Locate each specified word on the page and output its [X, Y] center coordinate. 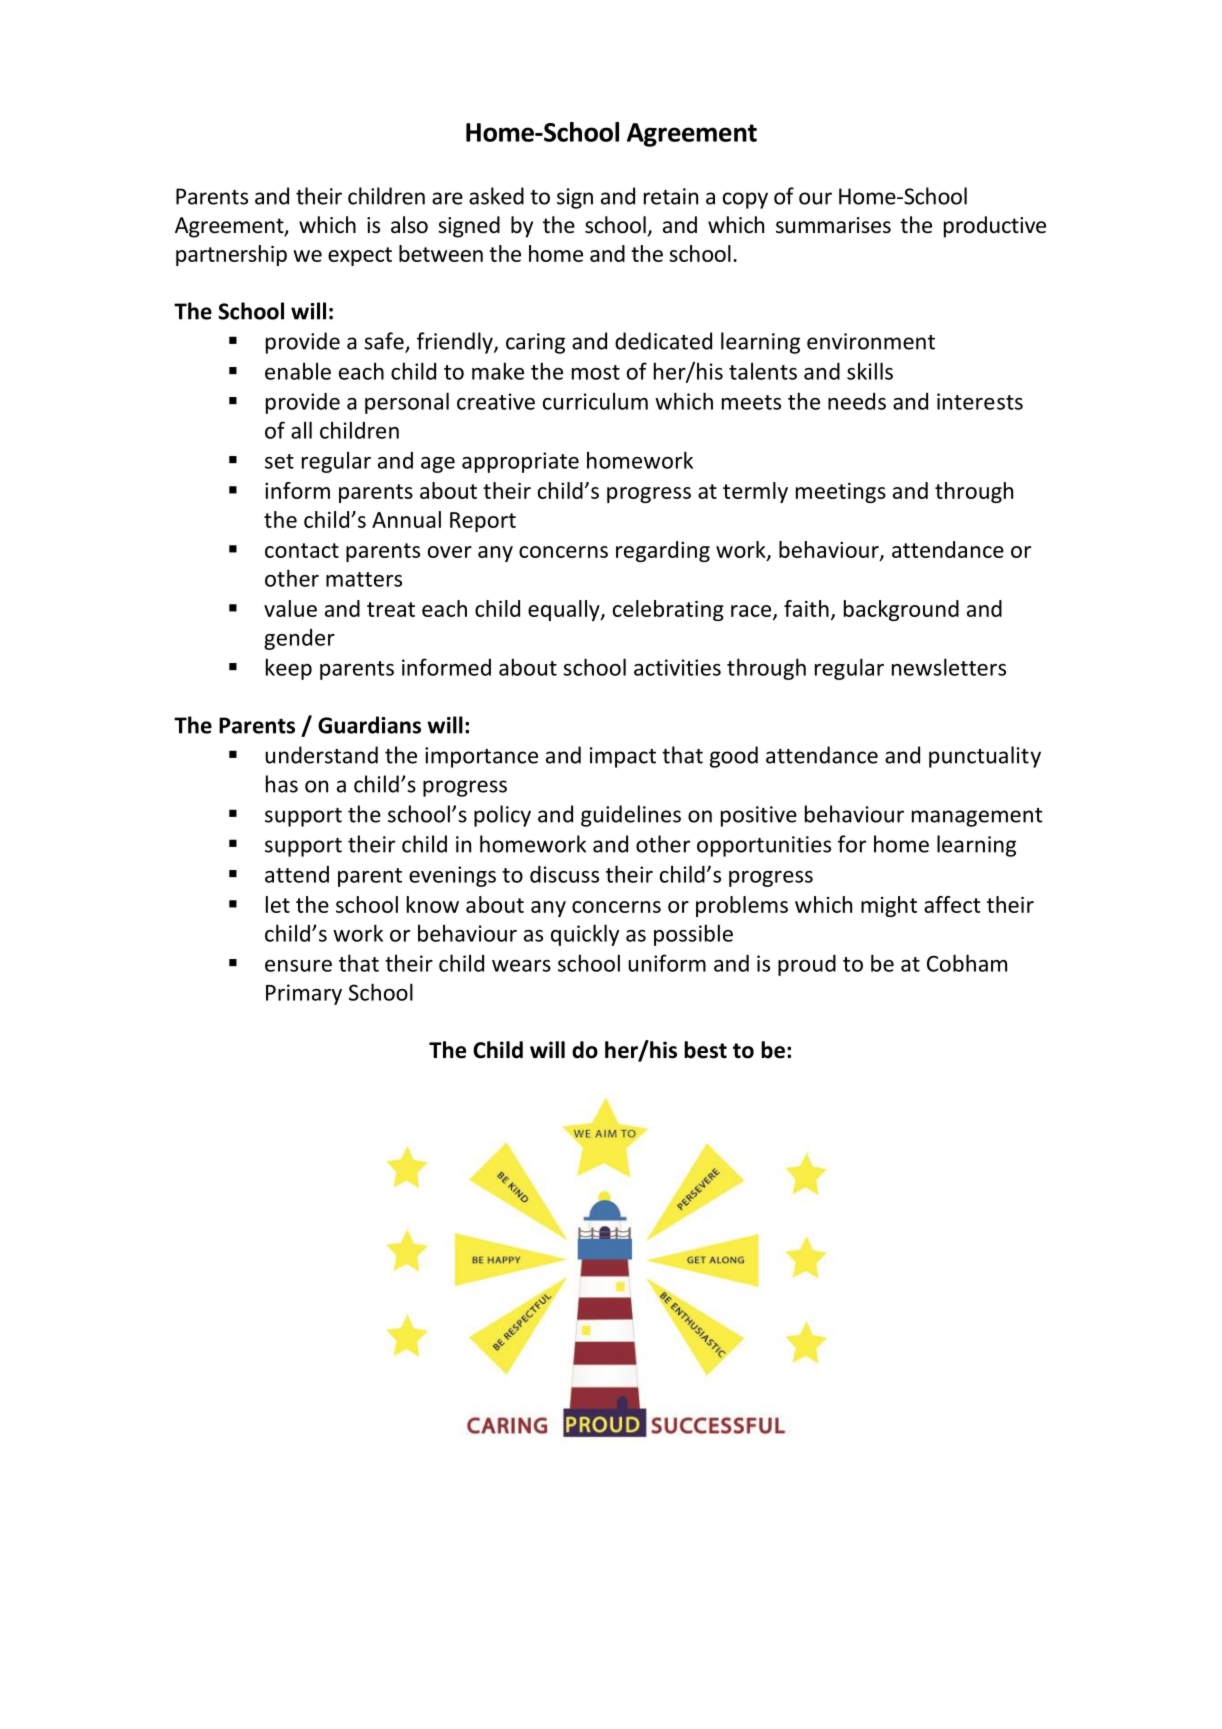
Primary [304, 994]
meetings [841, 493]
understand [321, 755]
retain [671, 196]
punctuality [985, 757]
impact [623, 757]
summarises [833, 225]
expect [360, 256]
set [279, 461]
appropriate [520, 462]
